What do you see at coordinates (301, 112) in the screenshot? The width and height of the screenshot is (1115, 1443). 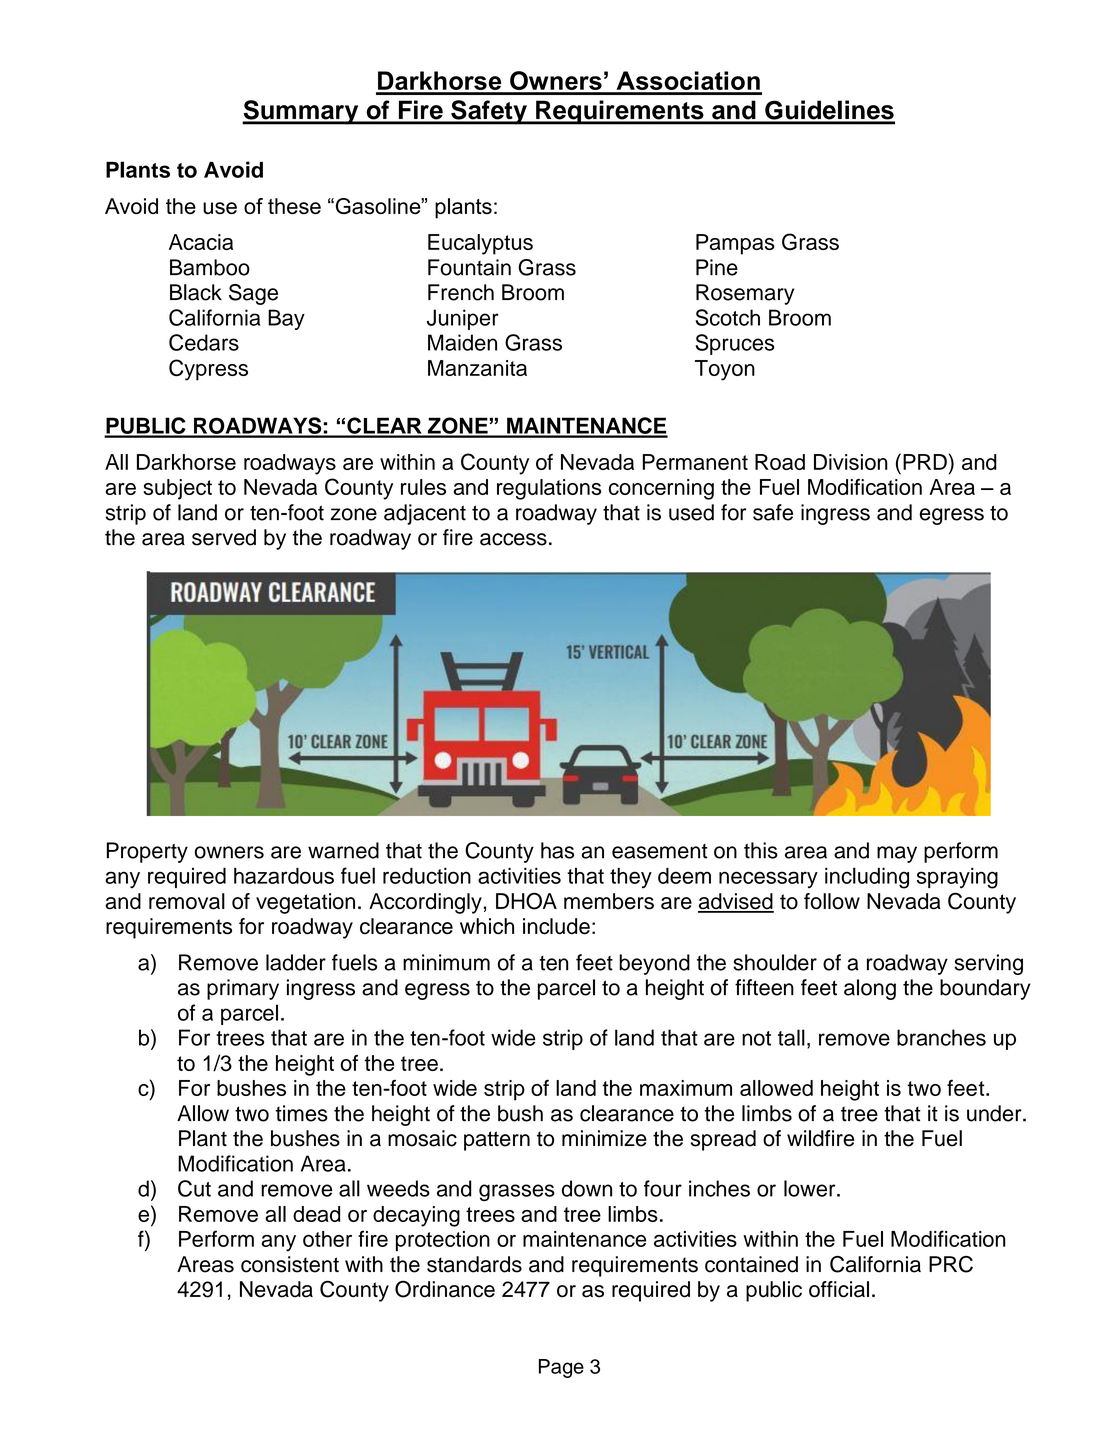 I see `Summary` at bounding box center [301, 112].
